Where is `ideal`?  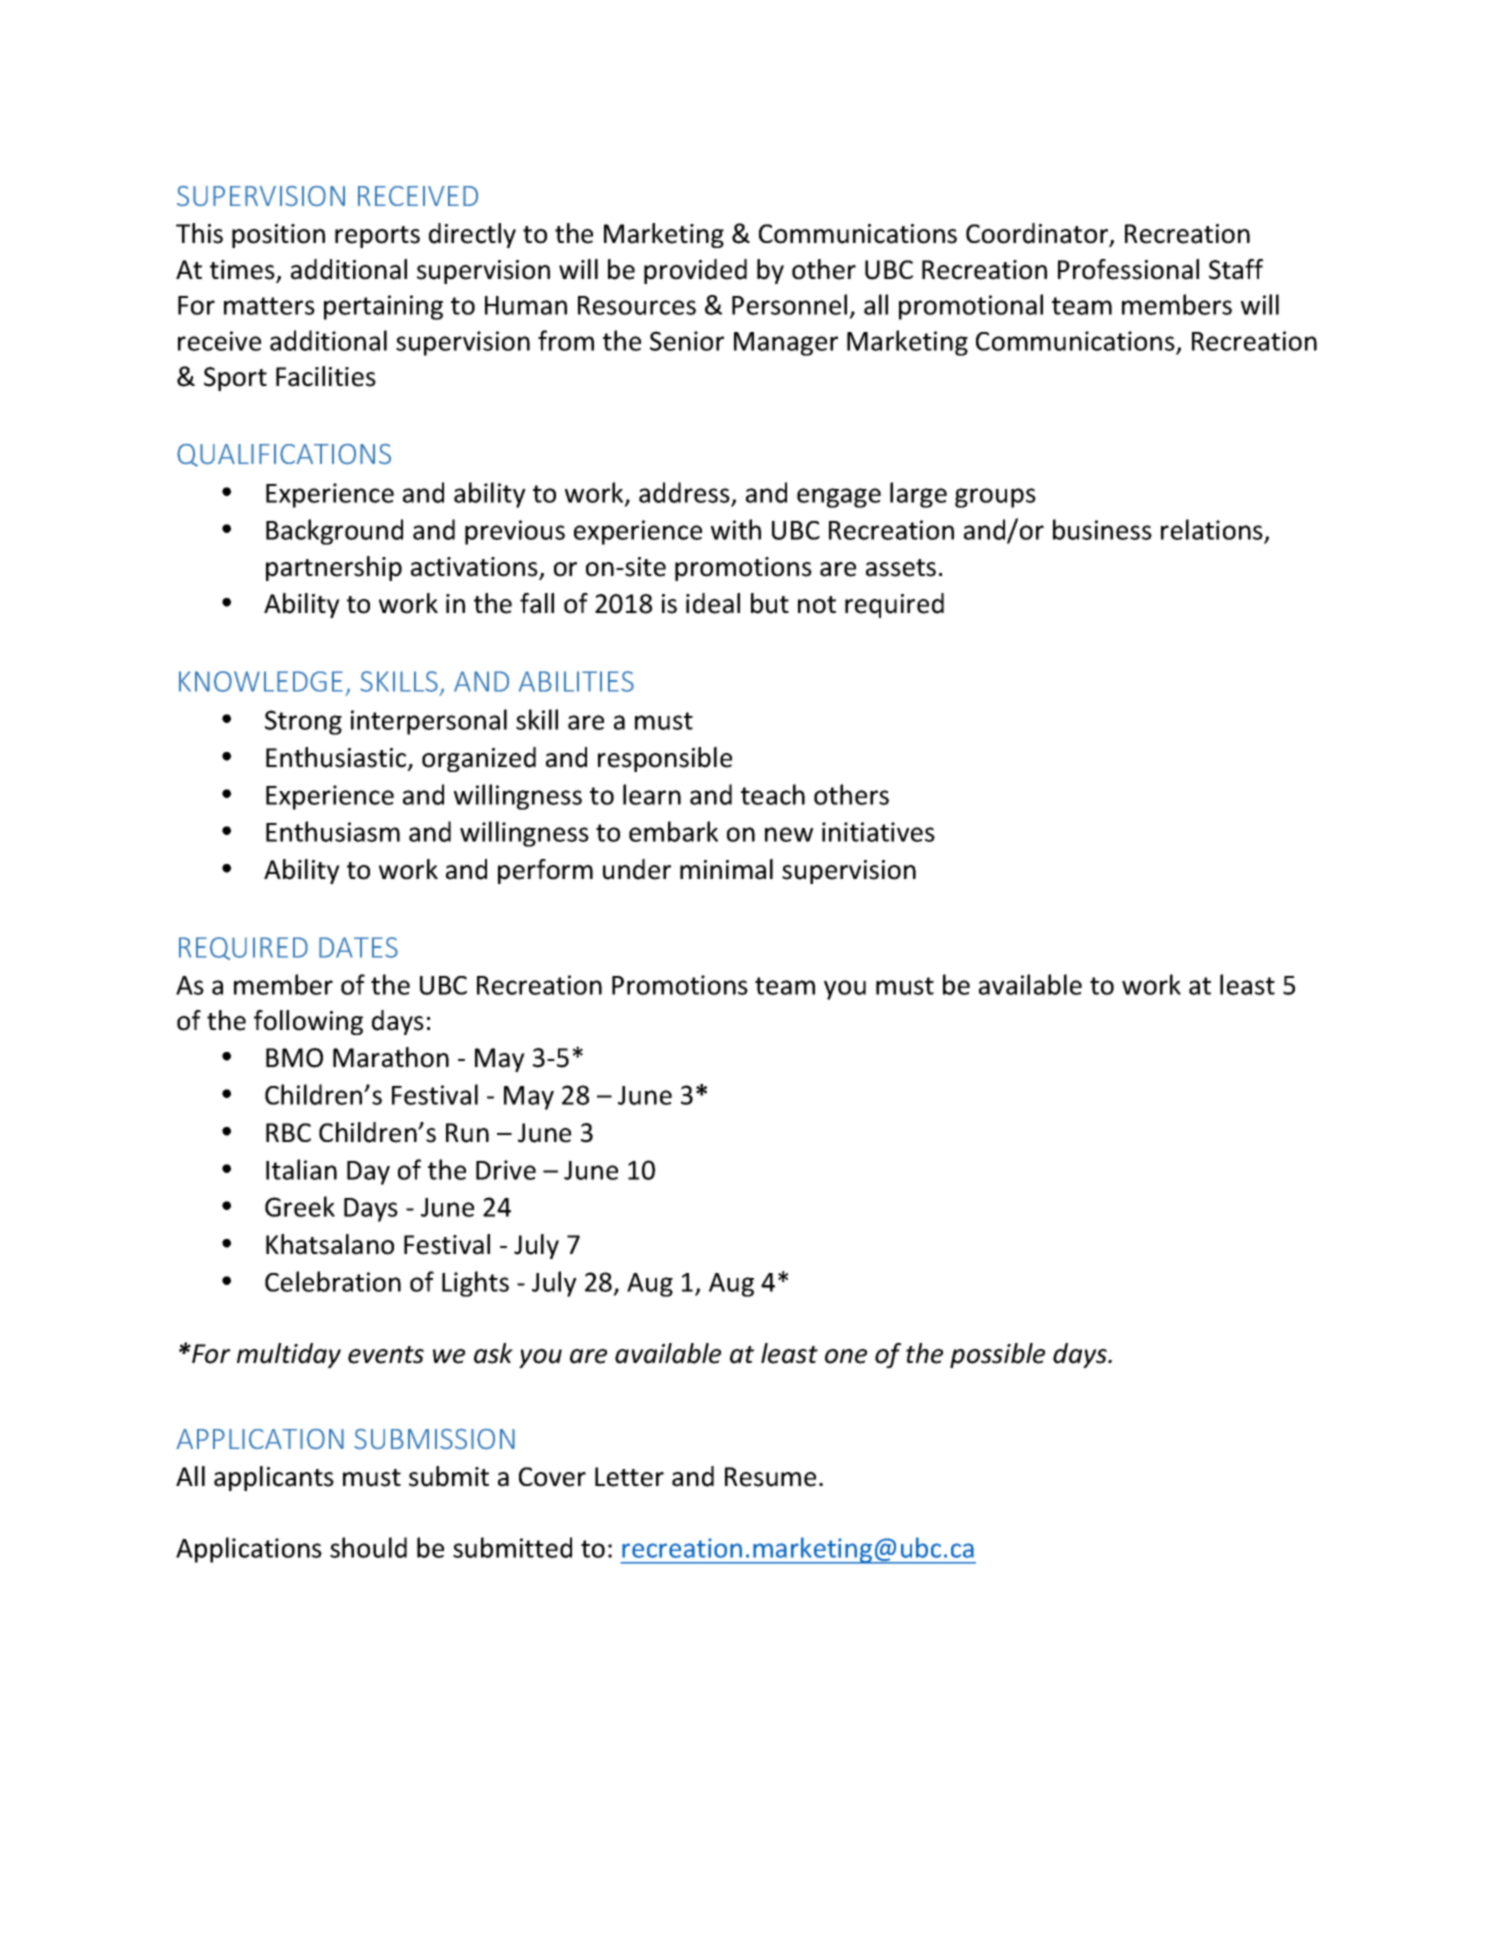
ideal is located at coordinates (713, 603).
